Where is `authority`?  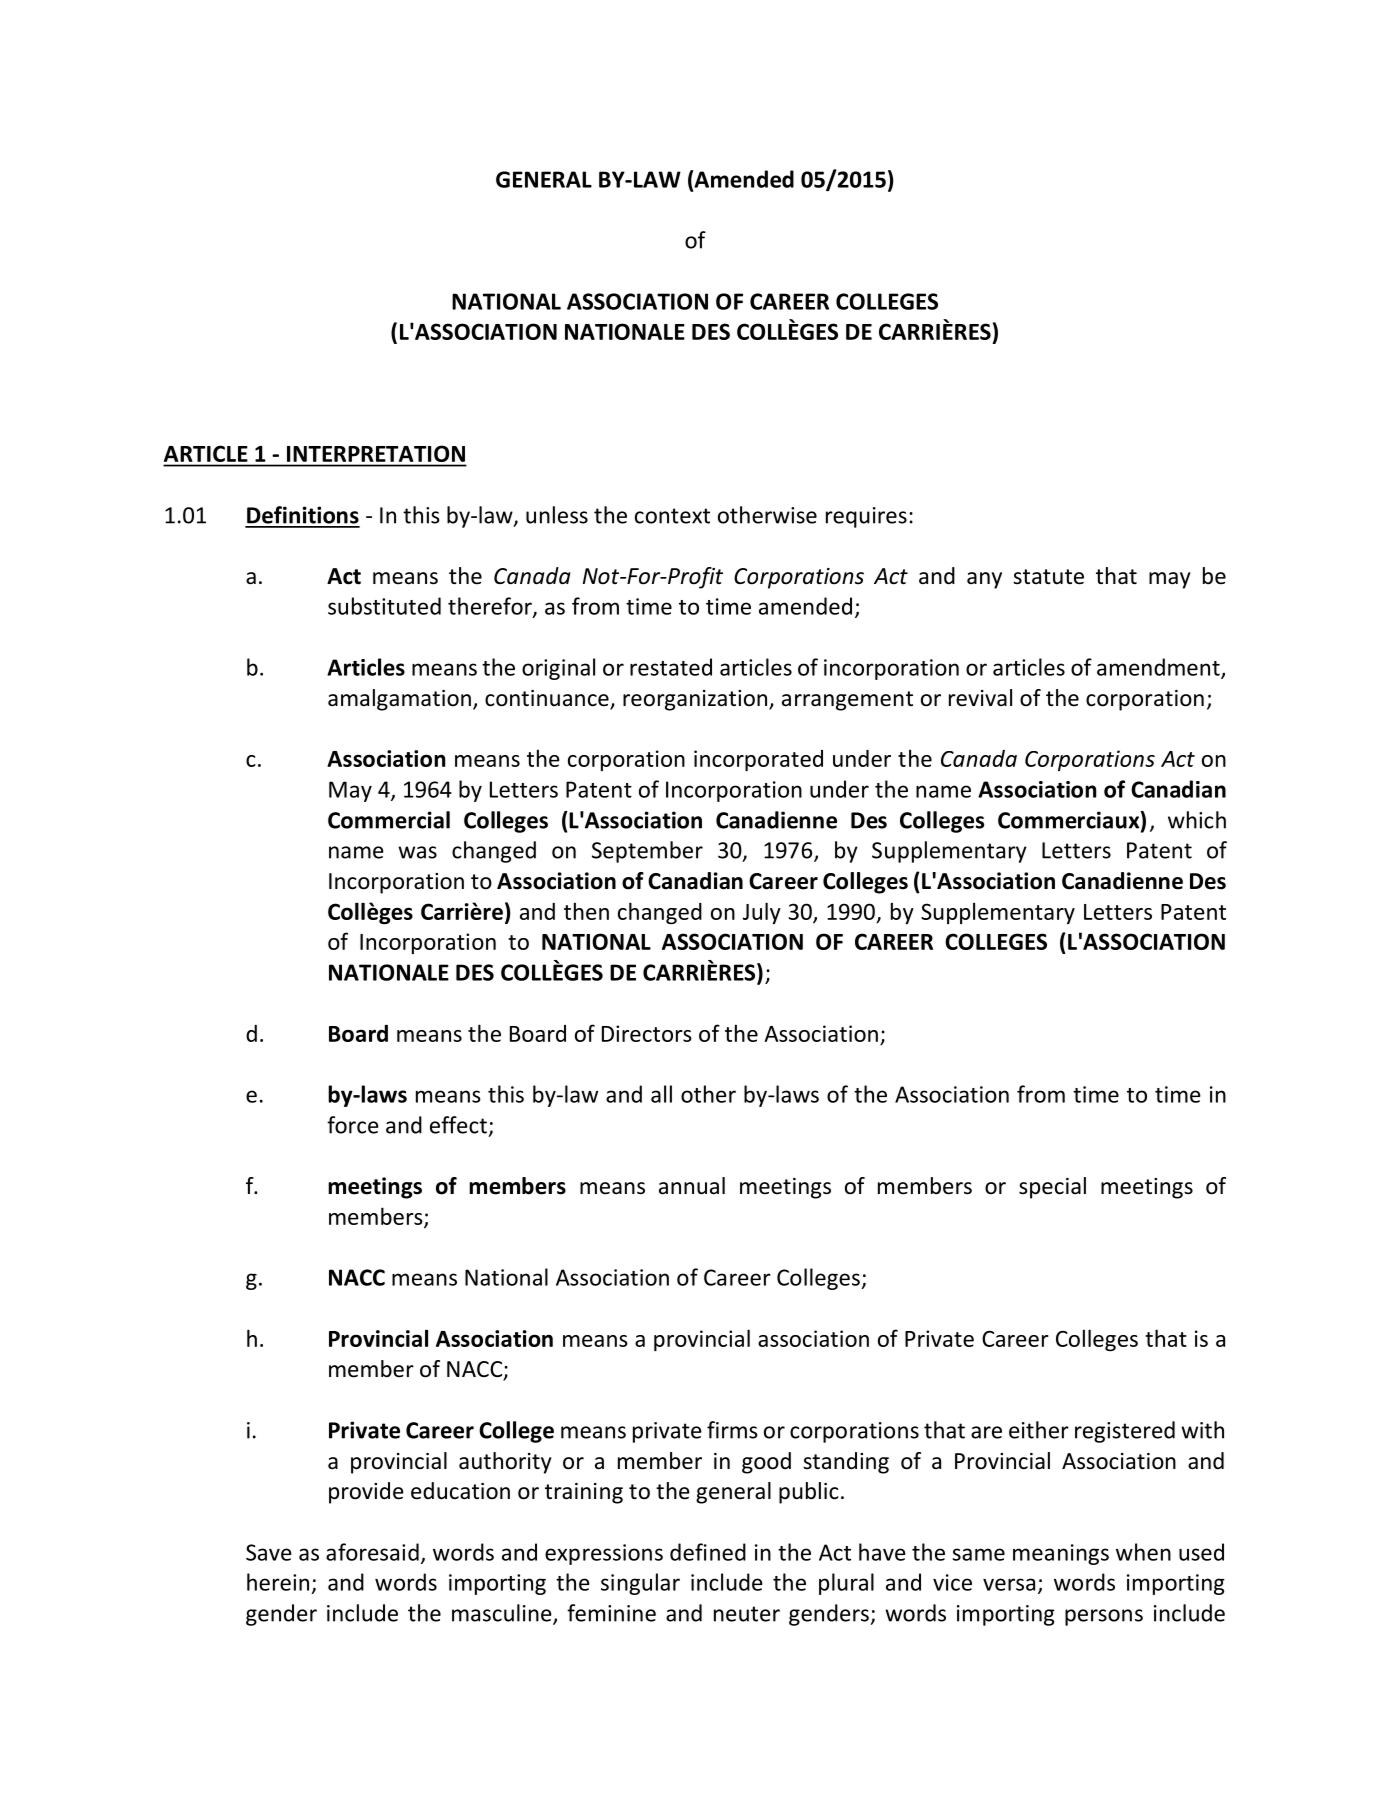
authority is located at coordinates (505, 1463).
